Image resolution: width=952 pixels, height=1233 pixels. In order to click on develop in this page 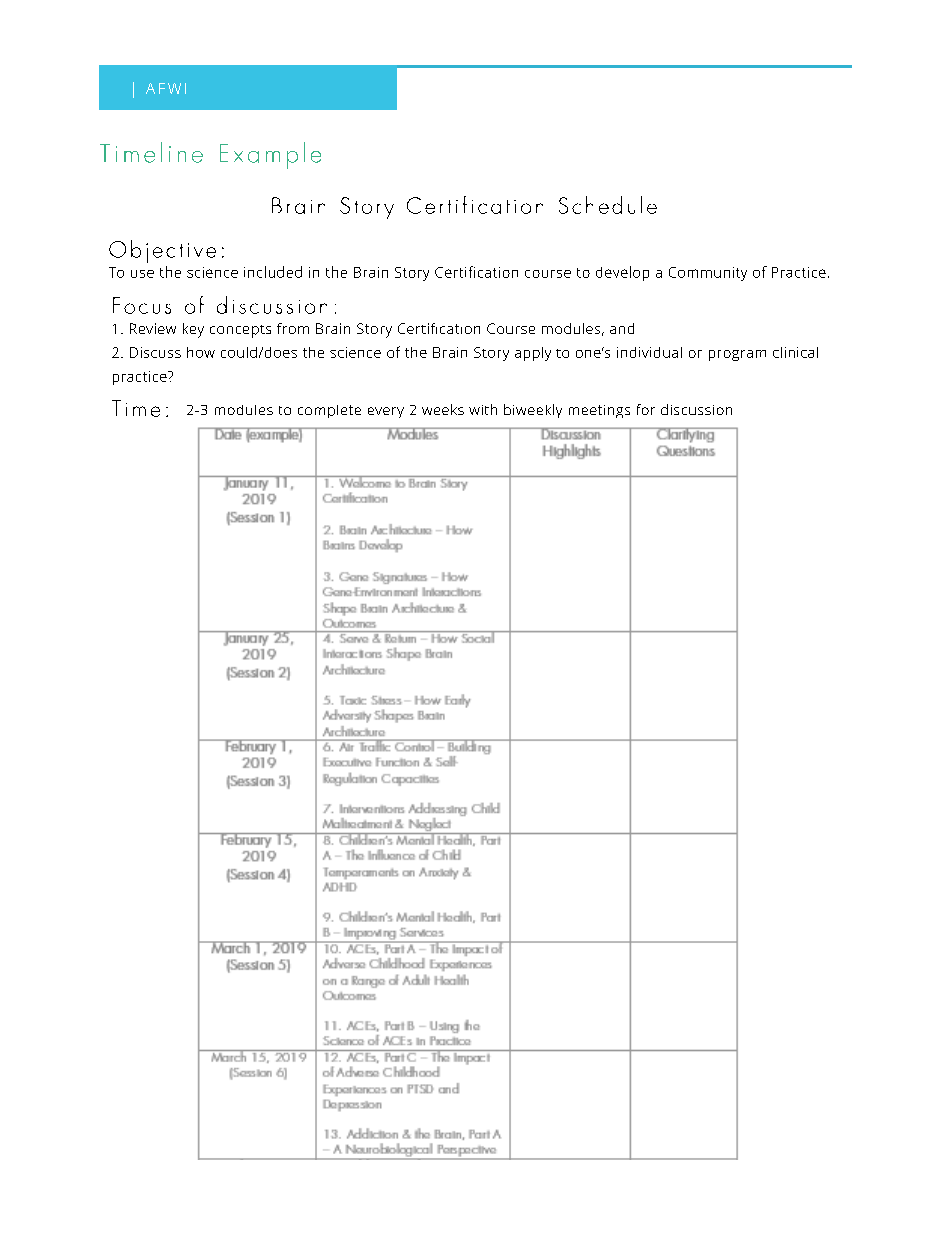, I will do `click(622, 273)`.
